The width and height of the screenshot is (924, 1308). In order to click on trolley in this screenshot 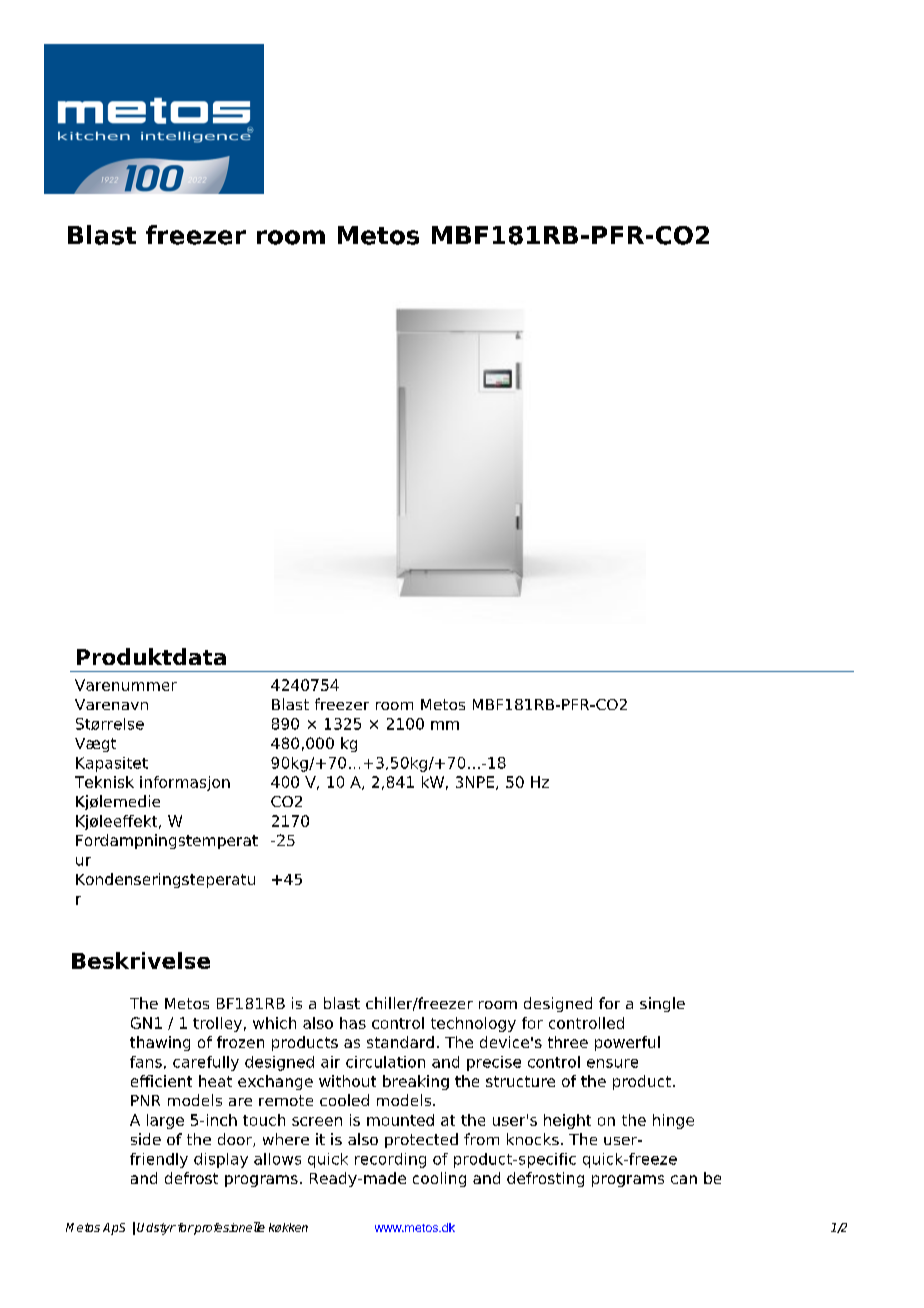, I will do `click(217, 1024)`.
